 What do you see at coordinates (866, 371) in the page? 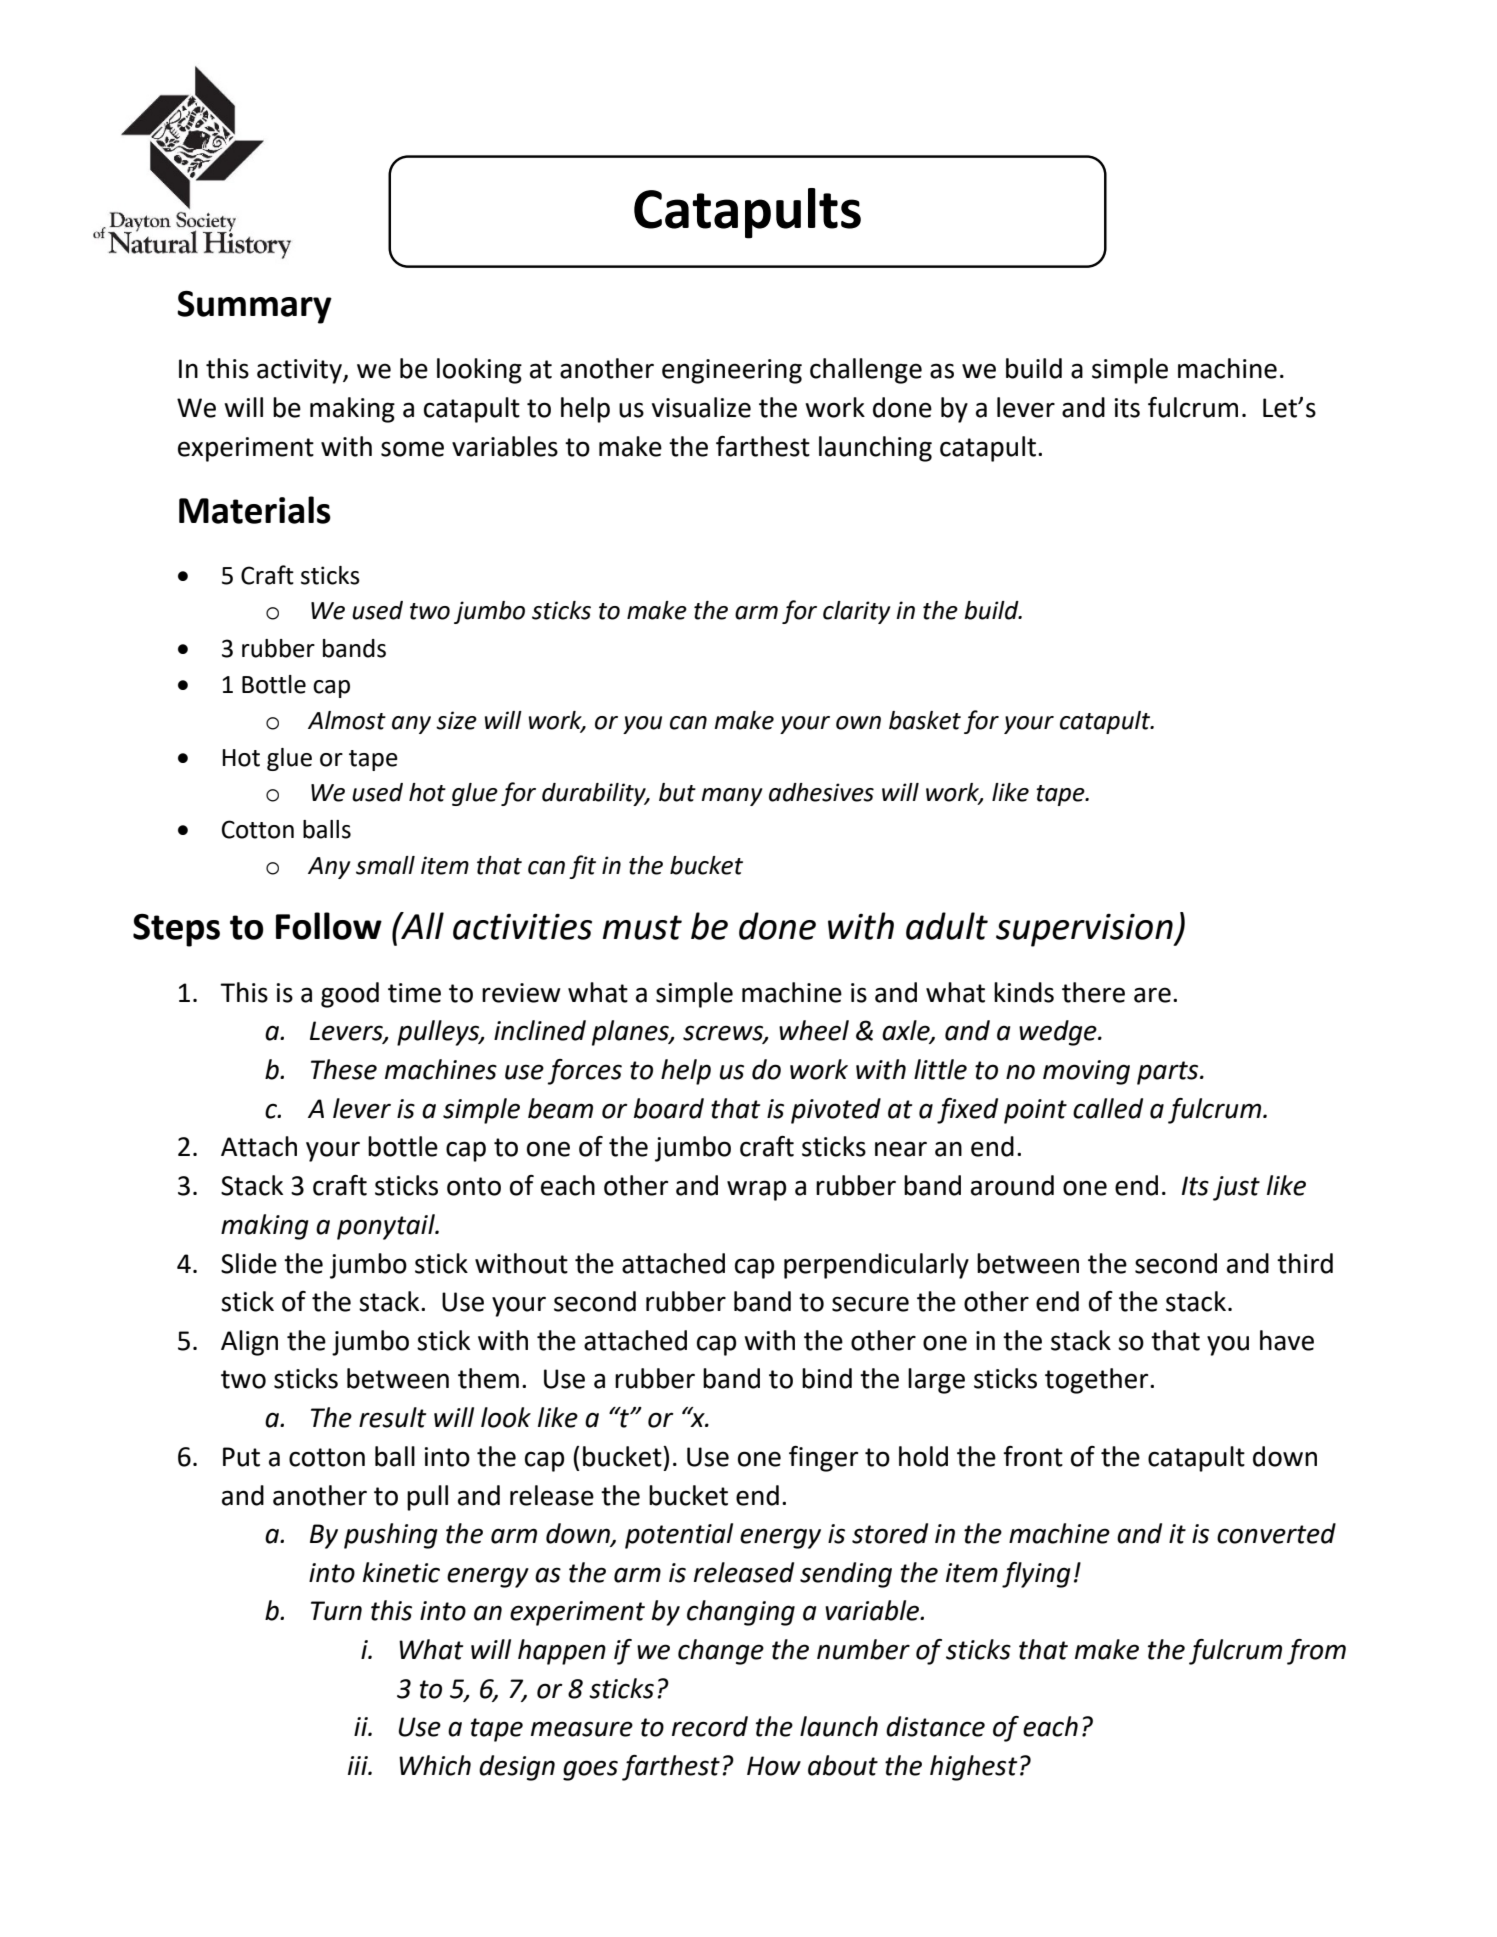
I see `challenge` at bounding box center [866, 371].
